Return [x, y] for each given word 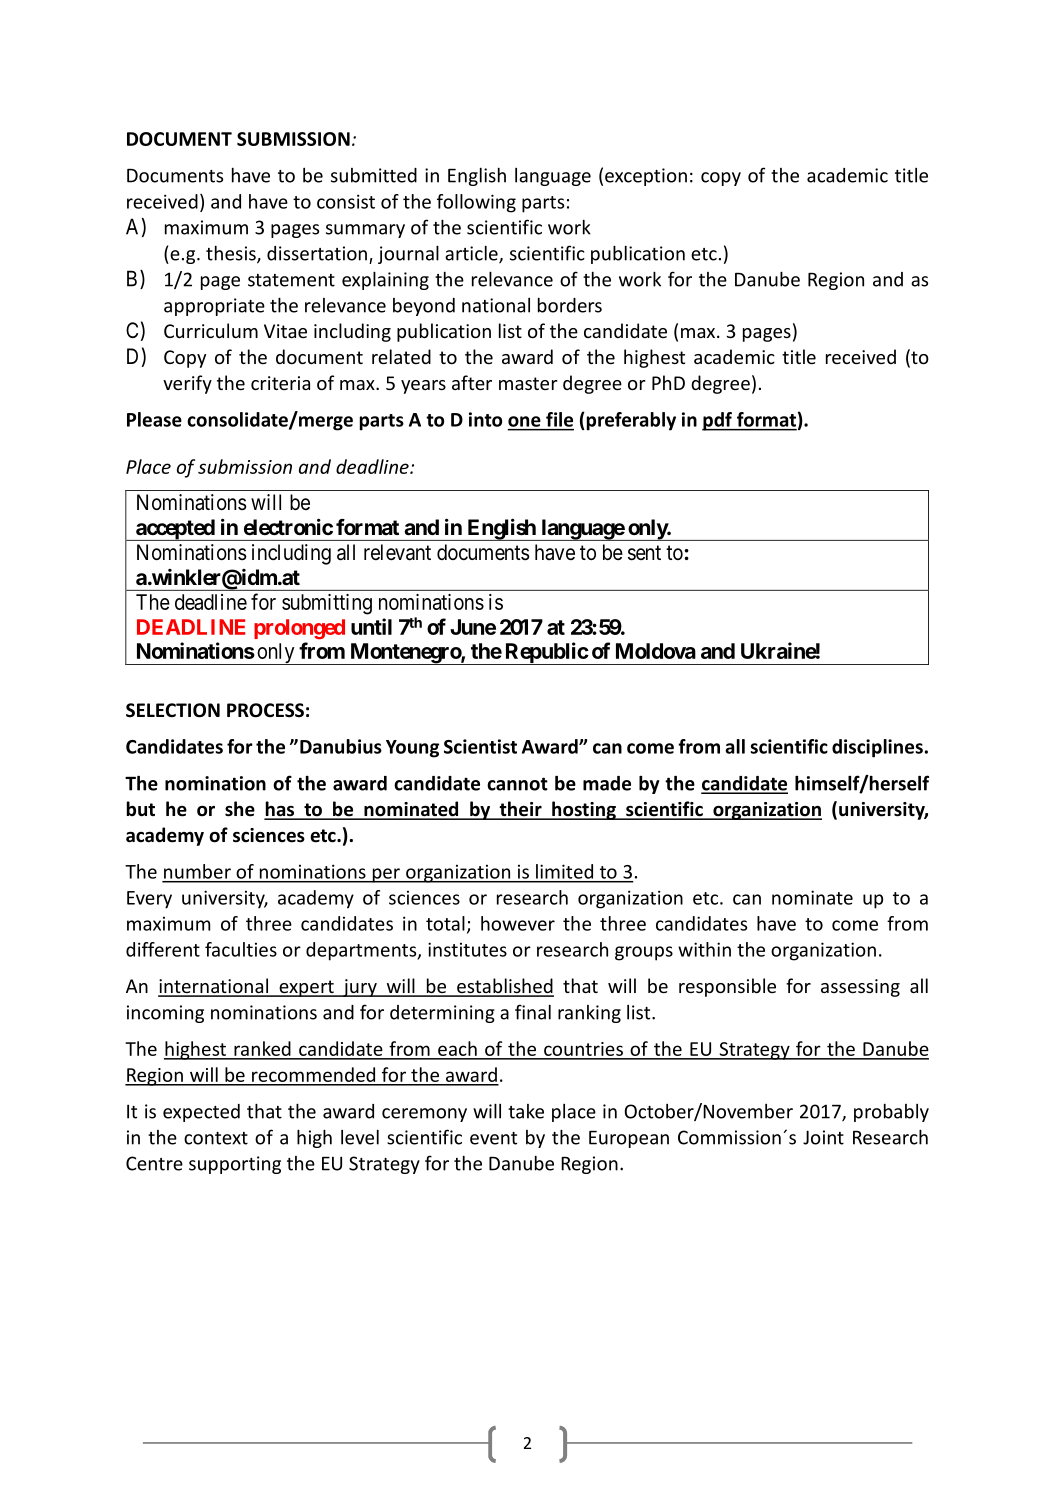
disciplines [877, 748]
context [216, 1138]
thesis [232, 254]
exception [646, 177]
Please [154, 419]
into [485, 419]
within [704, 949]
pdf [718, 421]
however [518, 923]
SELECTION [173, 710]
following [476, 203]
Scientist [480, 746]
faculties [241, 949]
